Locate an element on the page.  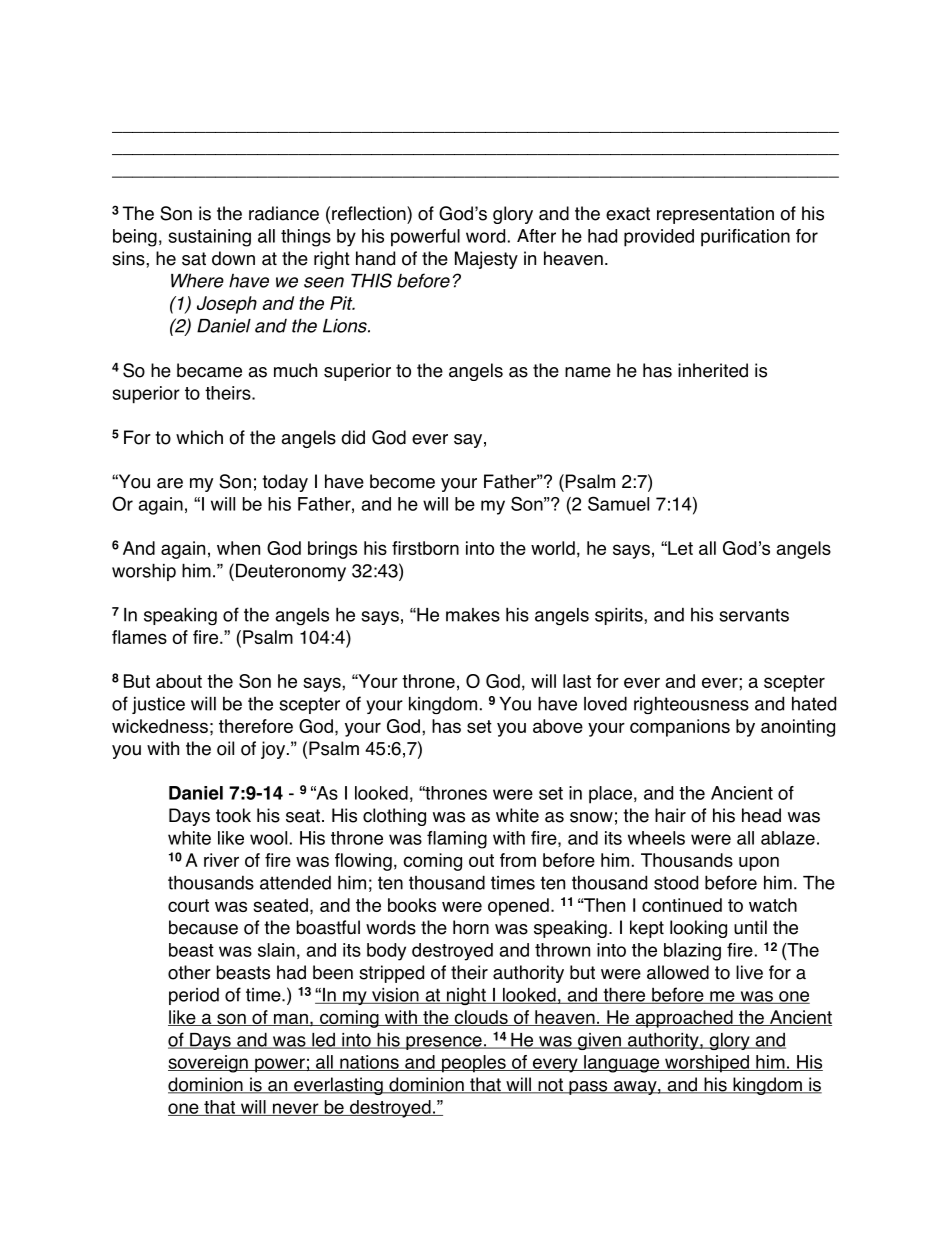
peoples is located at coordinates (474, 1064).
